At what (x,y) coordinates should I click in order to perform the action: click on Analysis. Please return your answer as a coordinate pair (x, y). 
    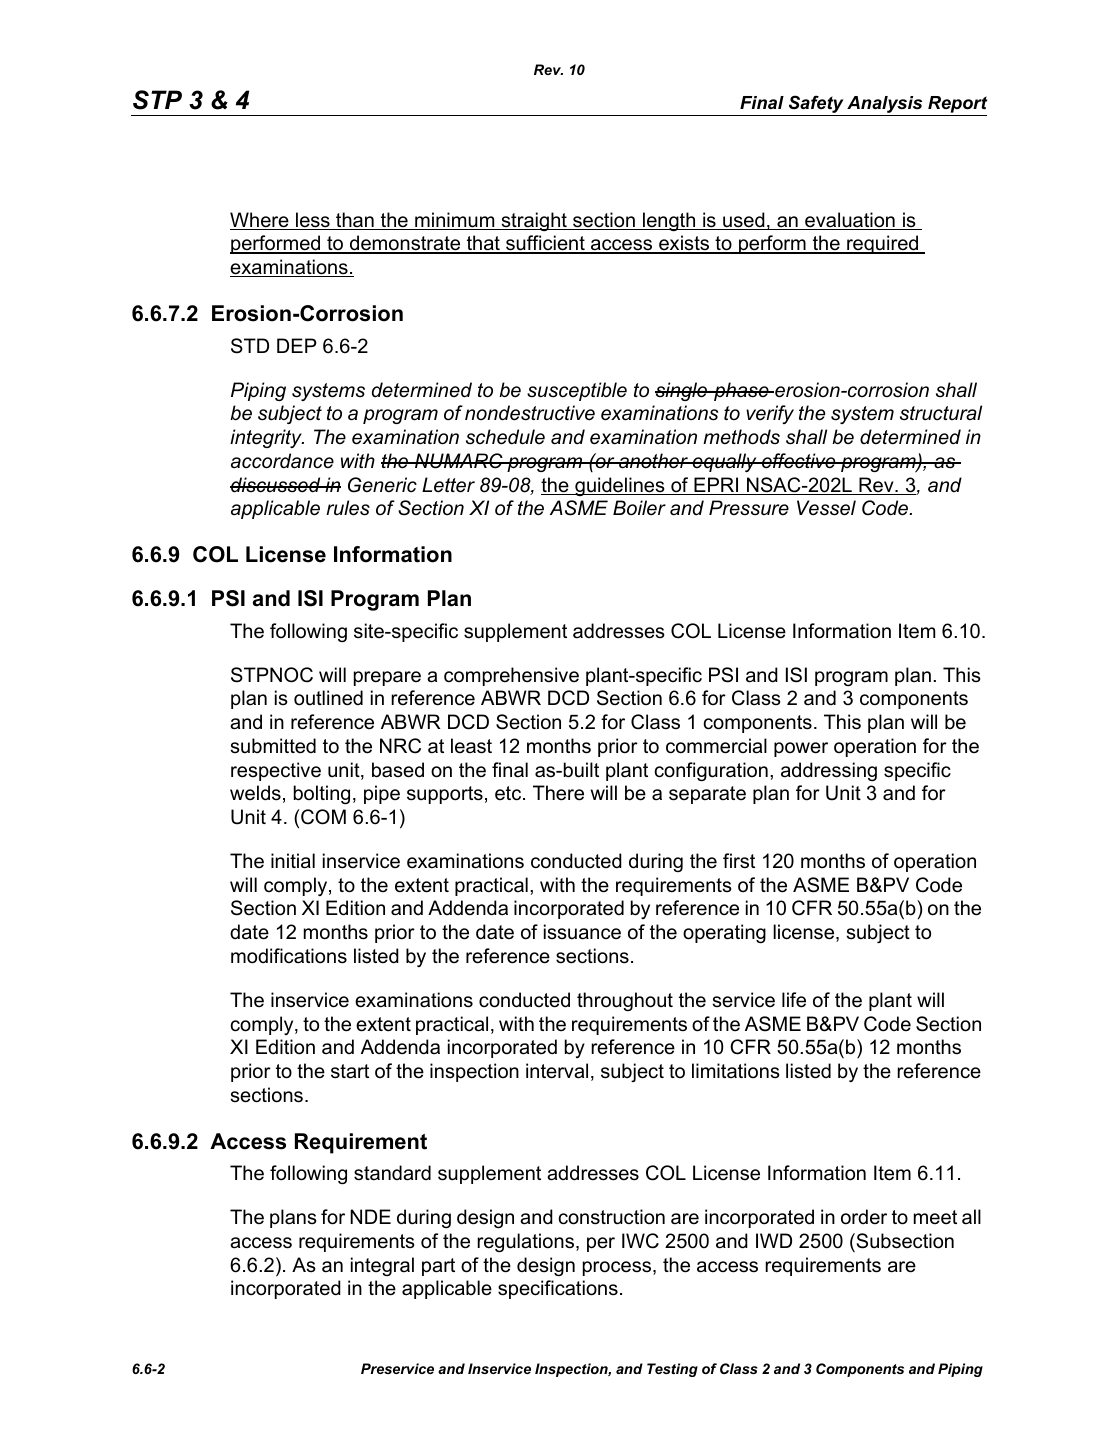
    Looking at the image, I should click on (885, 106).
